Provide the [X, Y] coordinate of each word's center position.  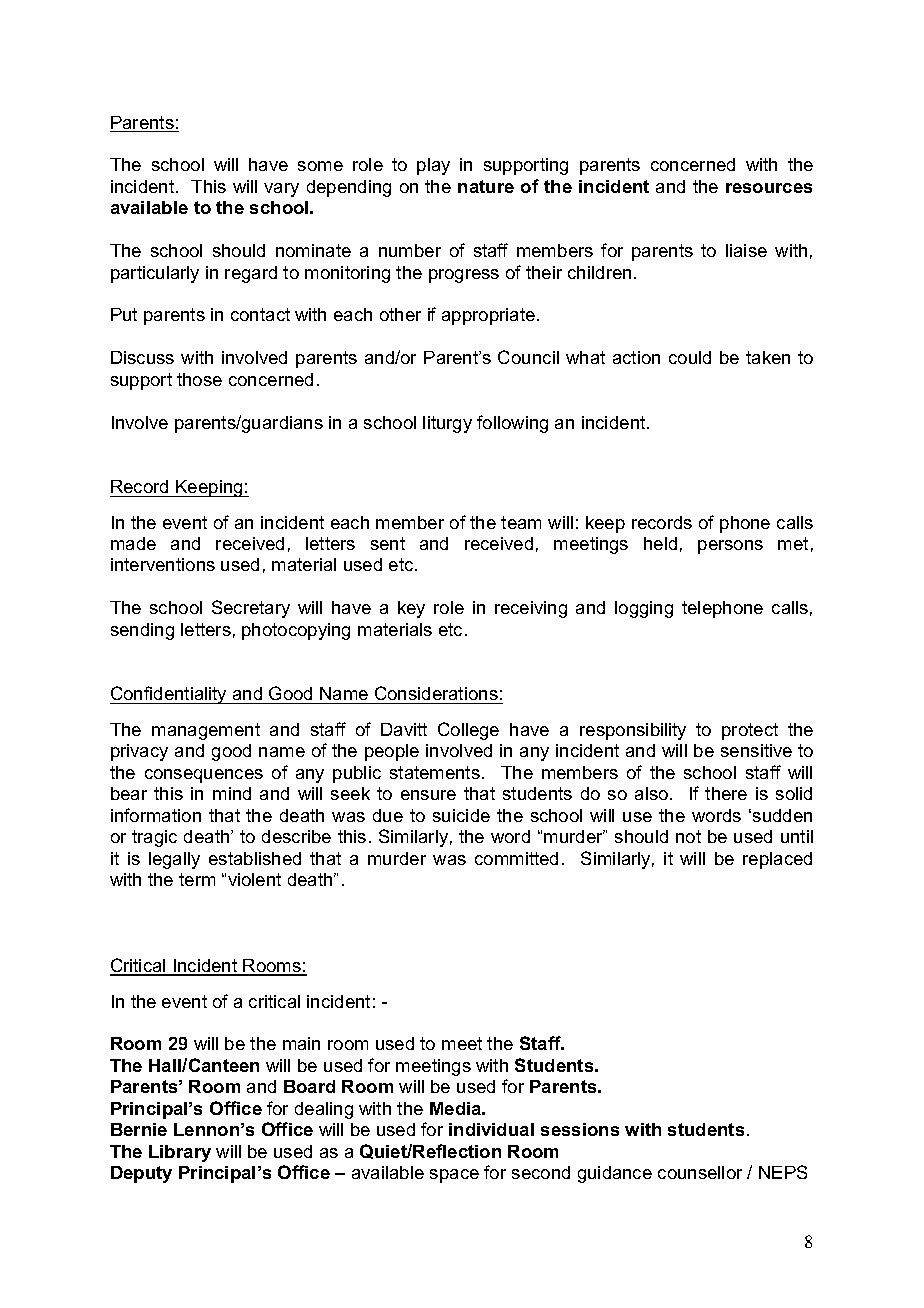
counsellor [700, 1172]
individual [491, 1129]
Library [180, 1153]
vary [281, 190]
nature [486, 186]
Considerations [436, 693]
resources [769, 188]
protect [750, 731]
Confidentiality [169, 695]
